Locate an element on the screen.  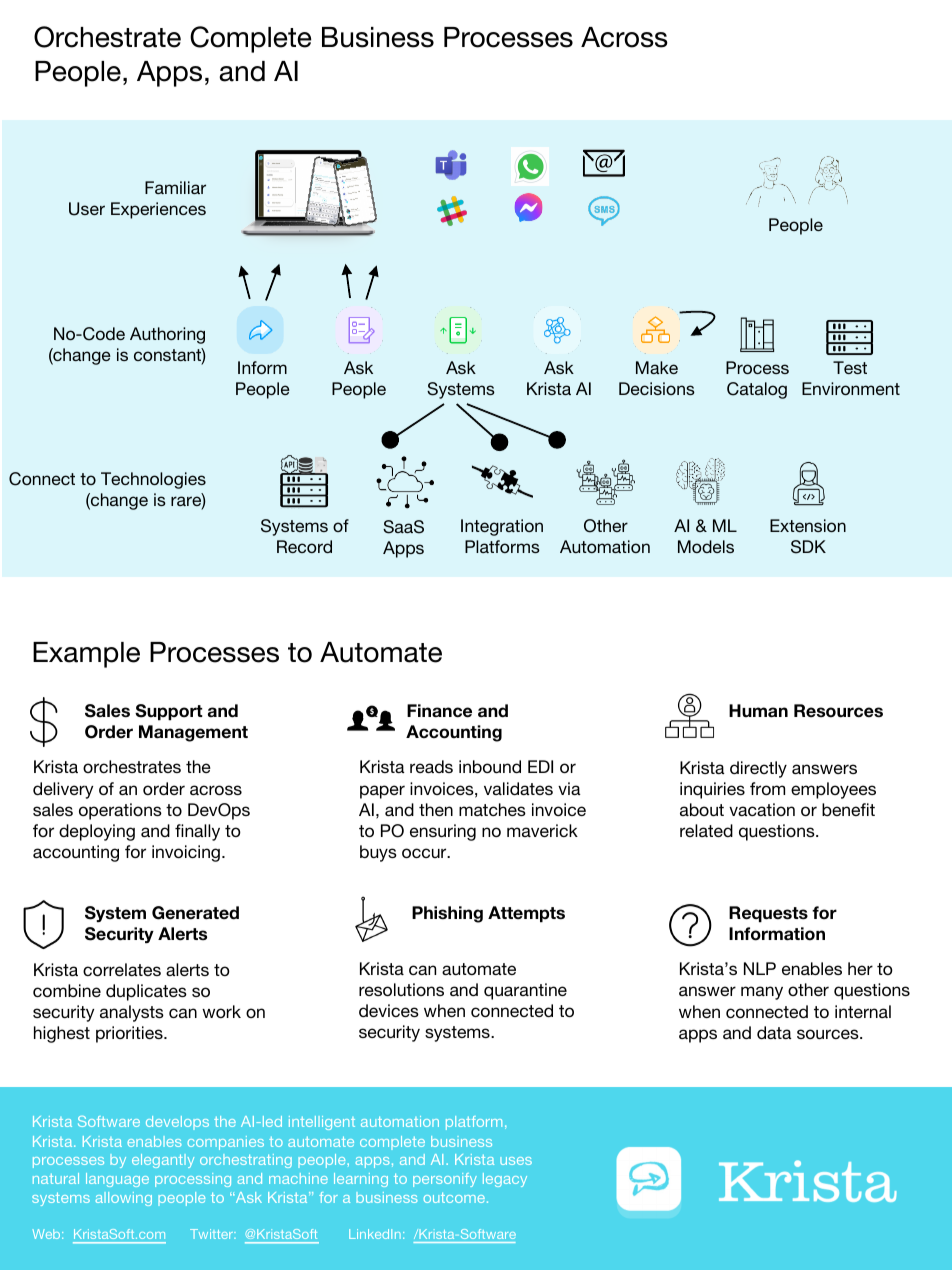
Familiar is located at coordinates (175, 187).
